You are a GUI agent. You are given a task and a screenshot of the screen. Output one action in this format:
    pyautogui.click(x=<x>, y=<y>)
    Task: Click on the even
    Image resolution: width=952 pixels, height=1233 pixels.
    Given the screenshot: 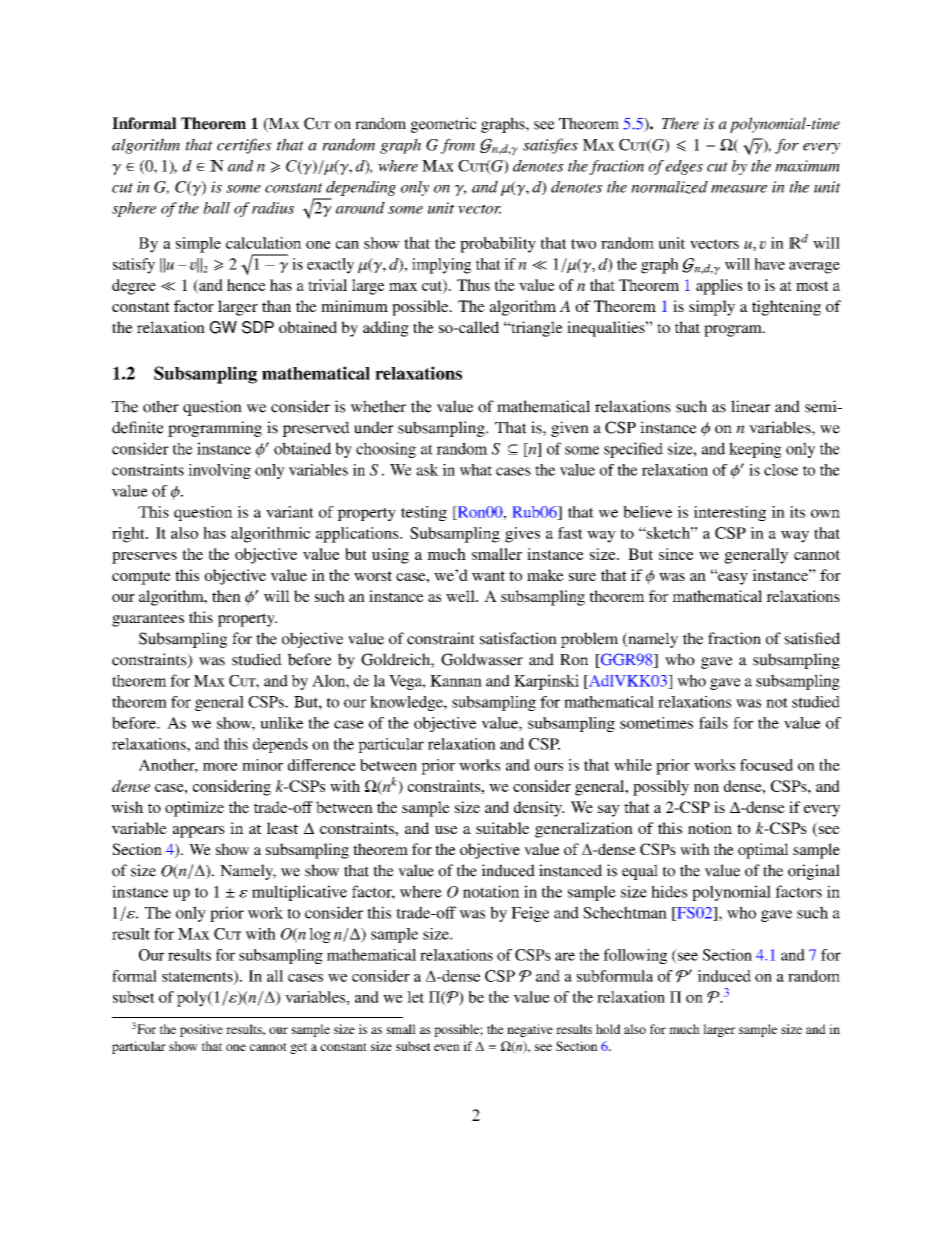 What is the action you would take?
    pyautogui.click(x=447, y=1047)
